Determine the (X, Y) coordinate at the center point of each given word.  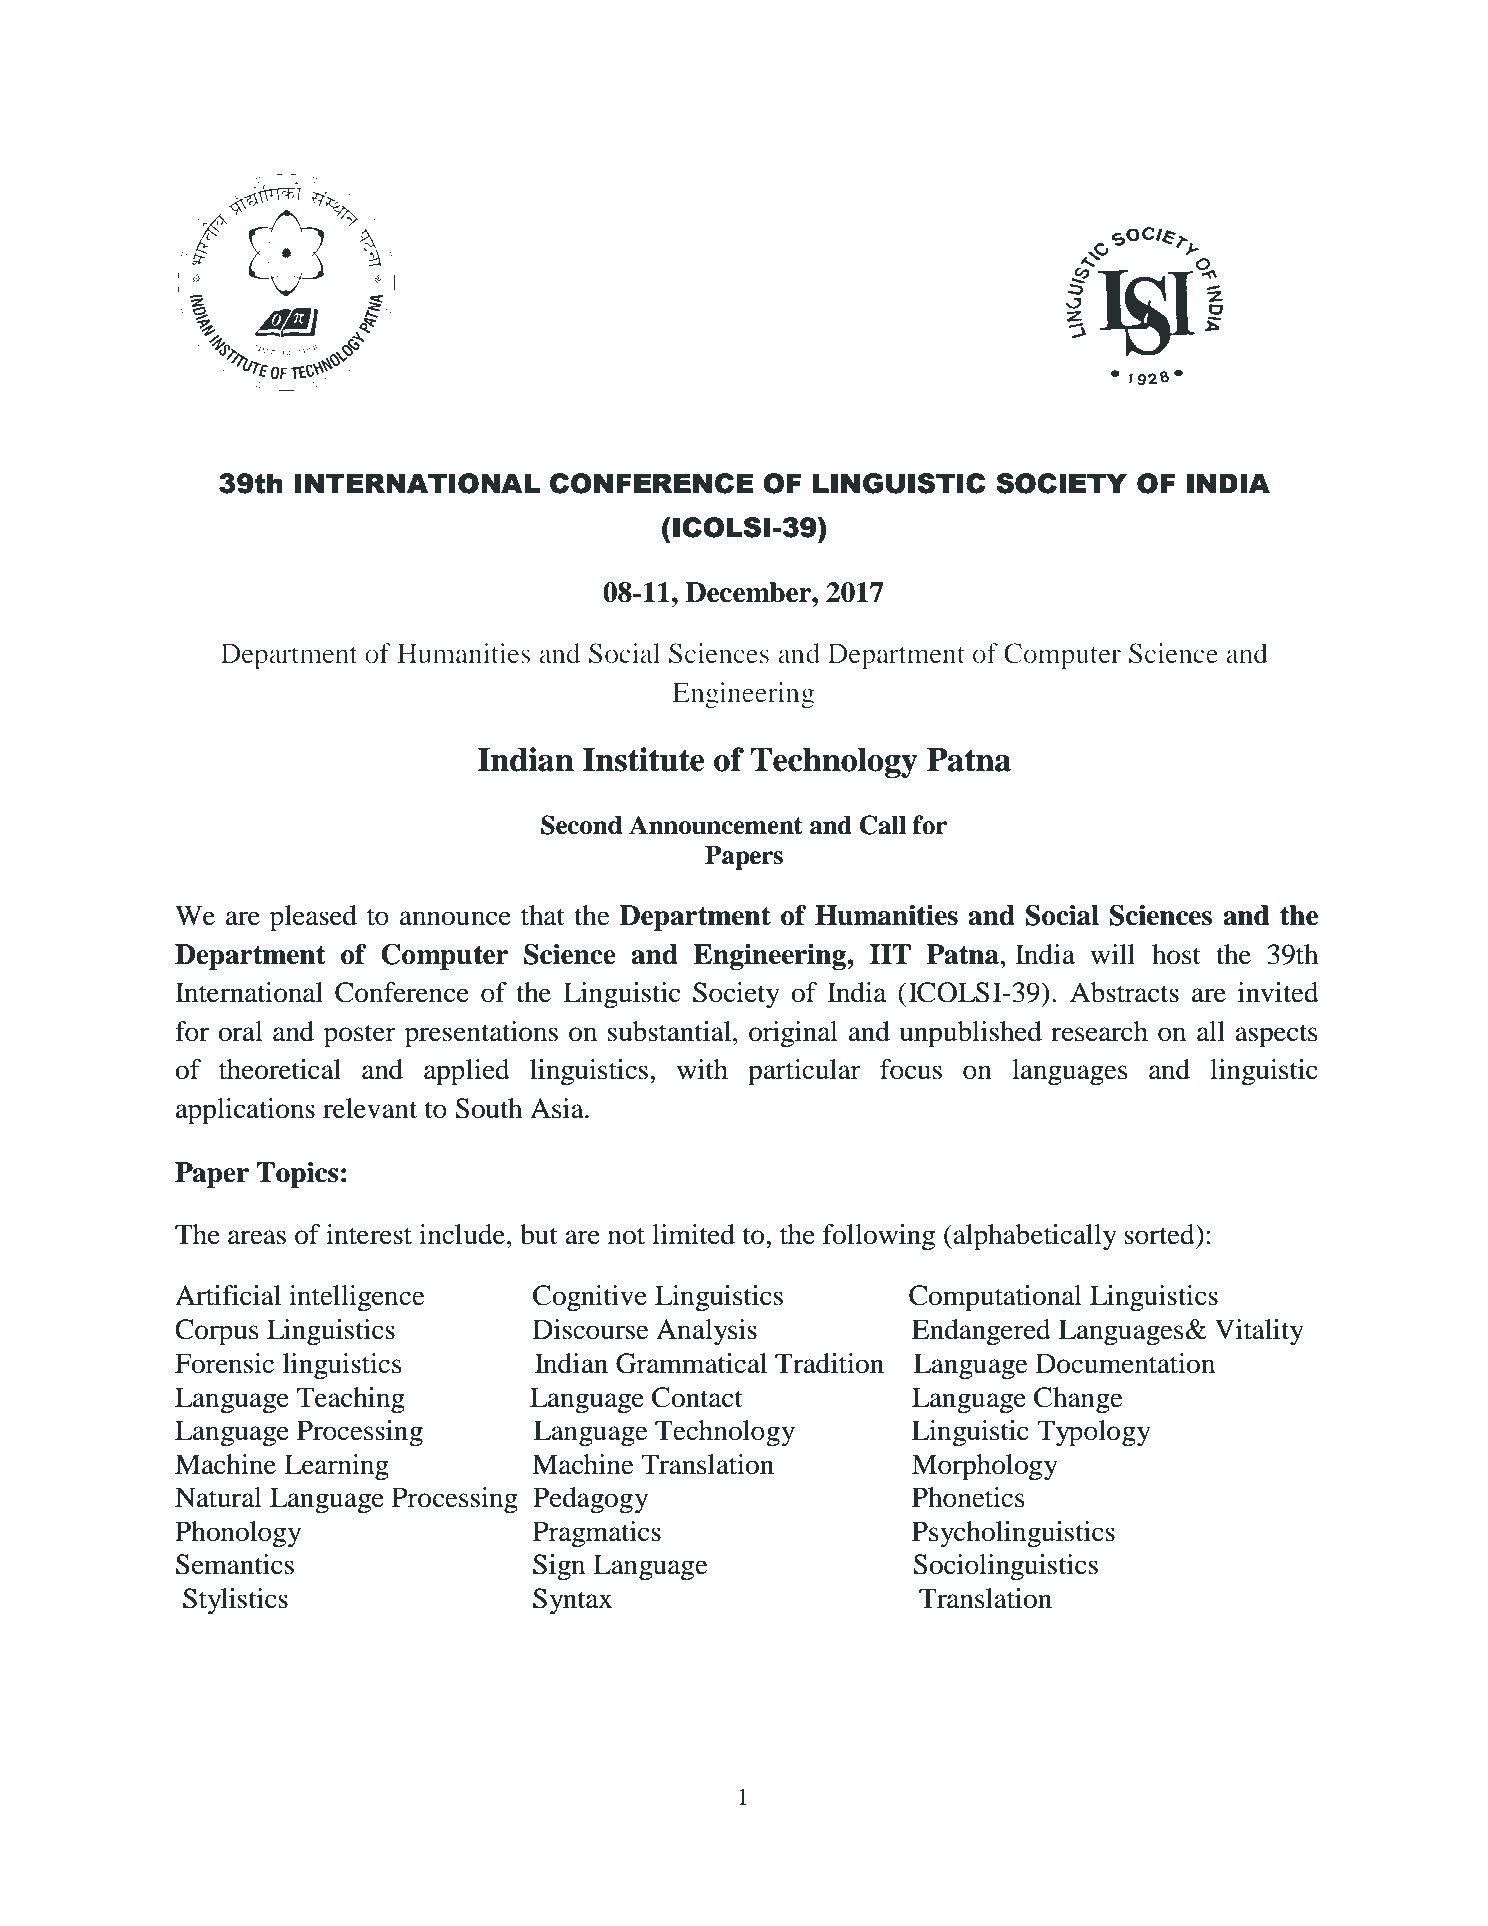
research (1099, 1031)
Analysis (706, 1332)
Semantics (235, 1564)
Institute (643, 759)
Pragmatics (597, 1534)
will (1112, 954)
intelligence (357, 1298)
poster (360, 1036)
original (793, 1034)
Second (581, 825)
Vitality (1259, 1332)
